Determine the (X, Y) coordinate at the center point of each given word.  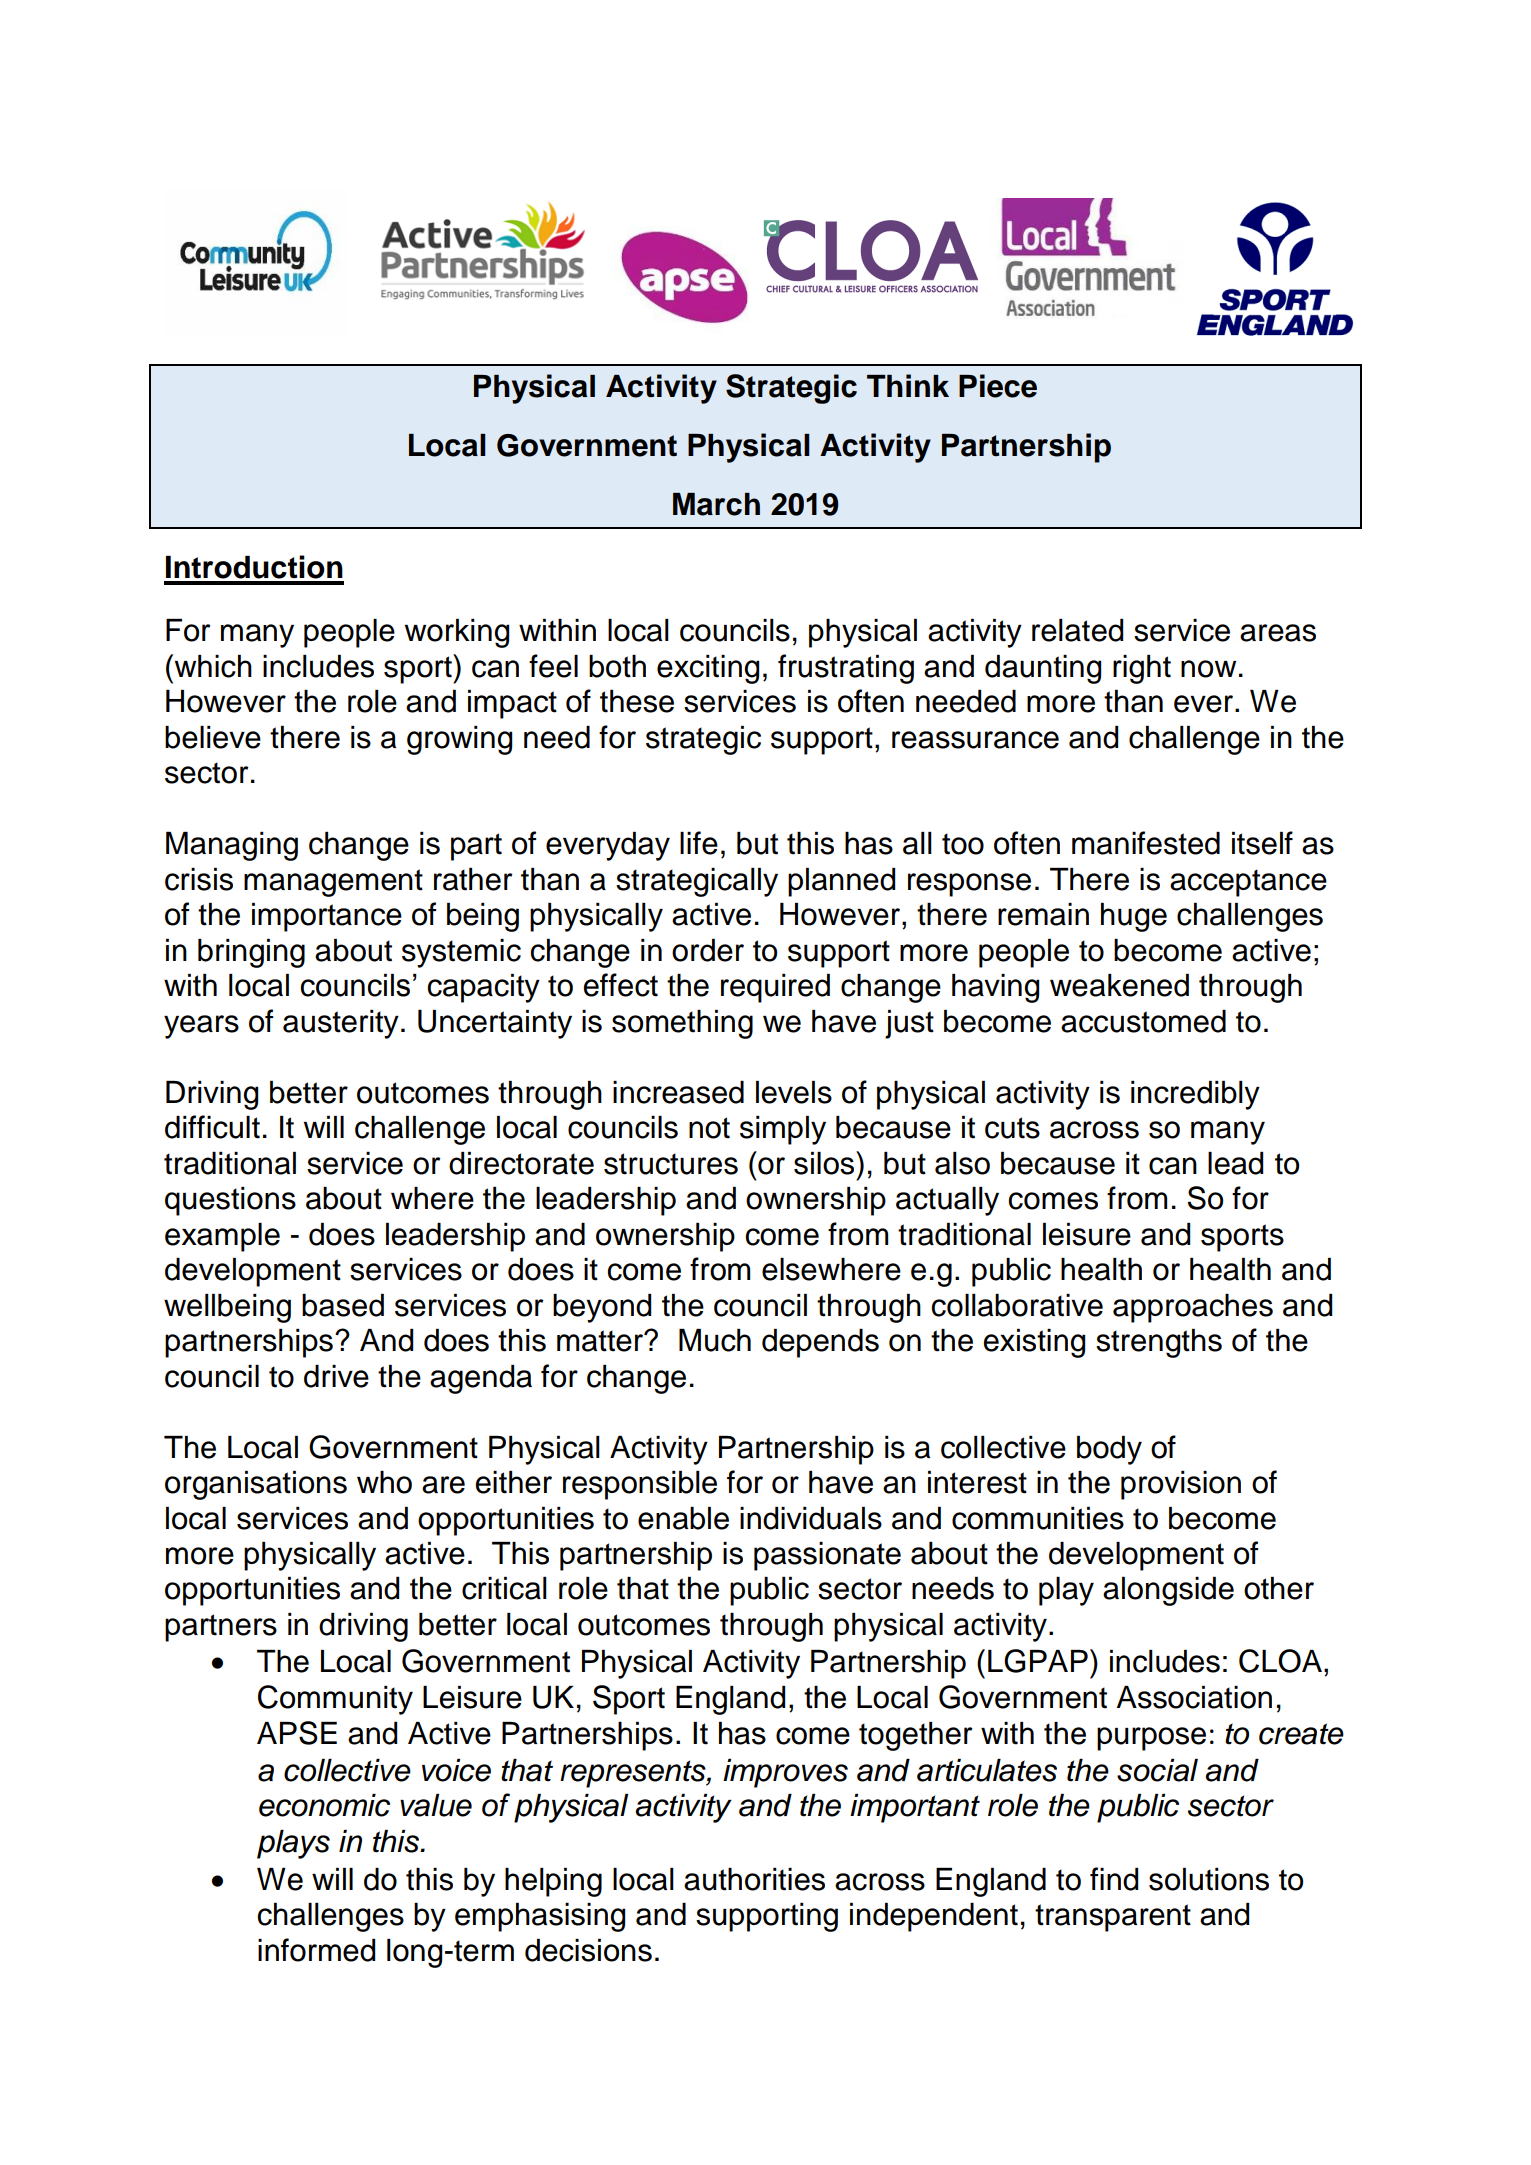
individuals (811, 1518)
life (699, 843)
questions (230, 1201)
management (333, 883)
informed (316, 1950)
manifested (1146, 843)
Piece (998, 386)
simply (783, 1130)
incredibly (1195, 1095)
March (716, 504)
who (384, 1482)
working (457, 633)
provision (1181, 1485)
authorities (754, 1879)
